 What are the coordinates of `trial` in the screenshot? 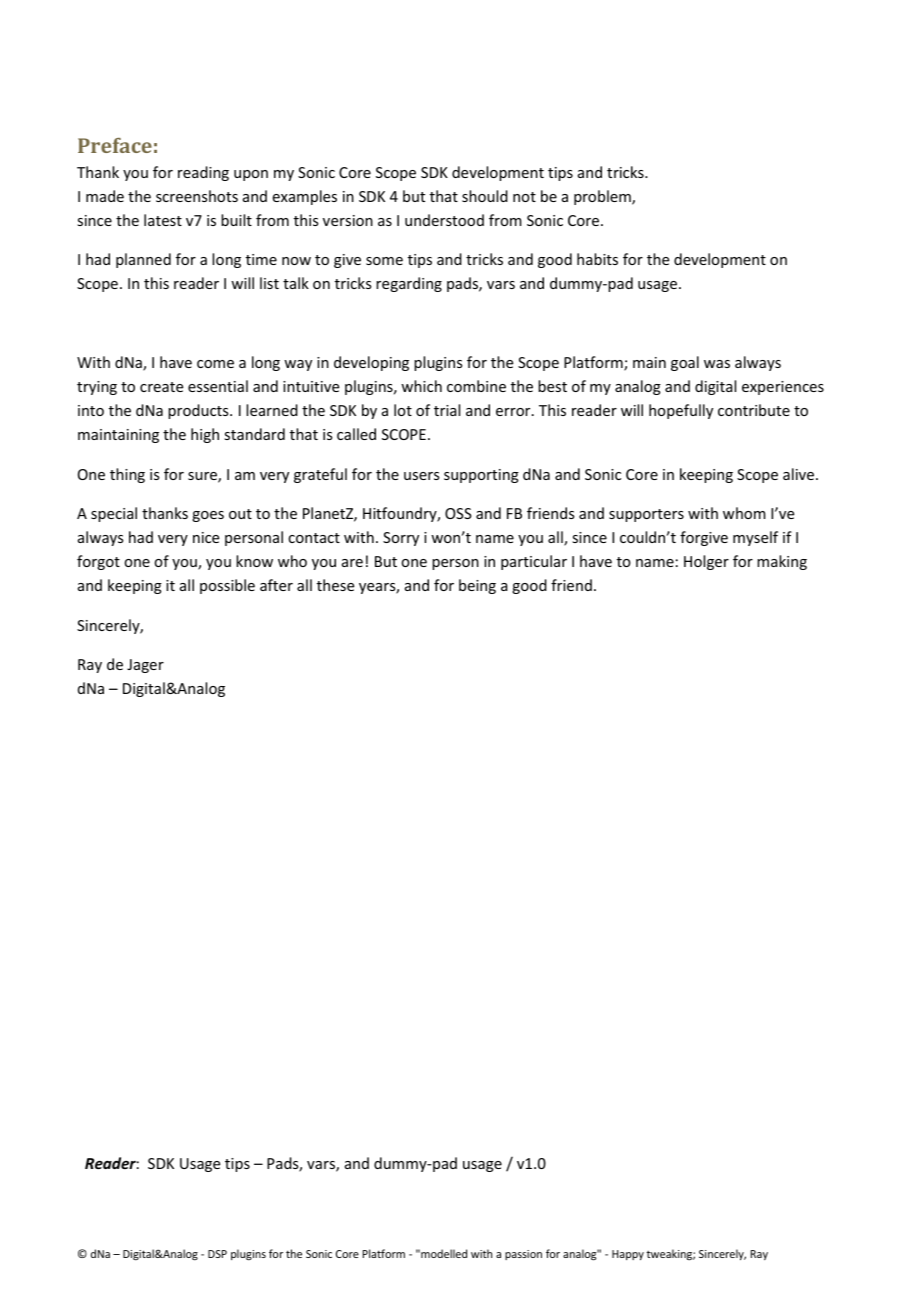 It's located at (447, 410).
